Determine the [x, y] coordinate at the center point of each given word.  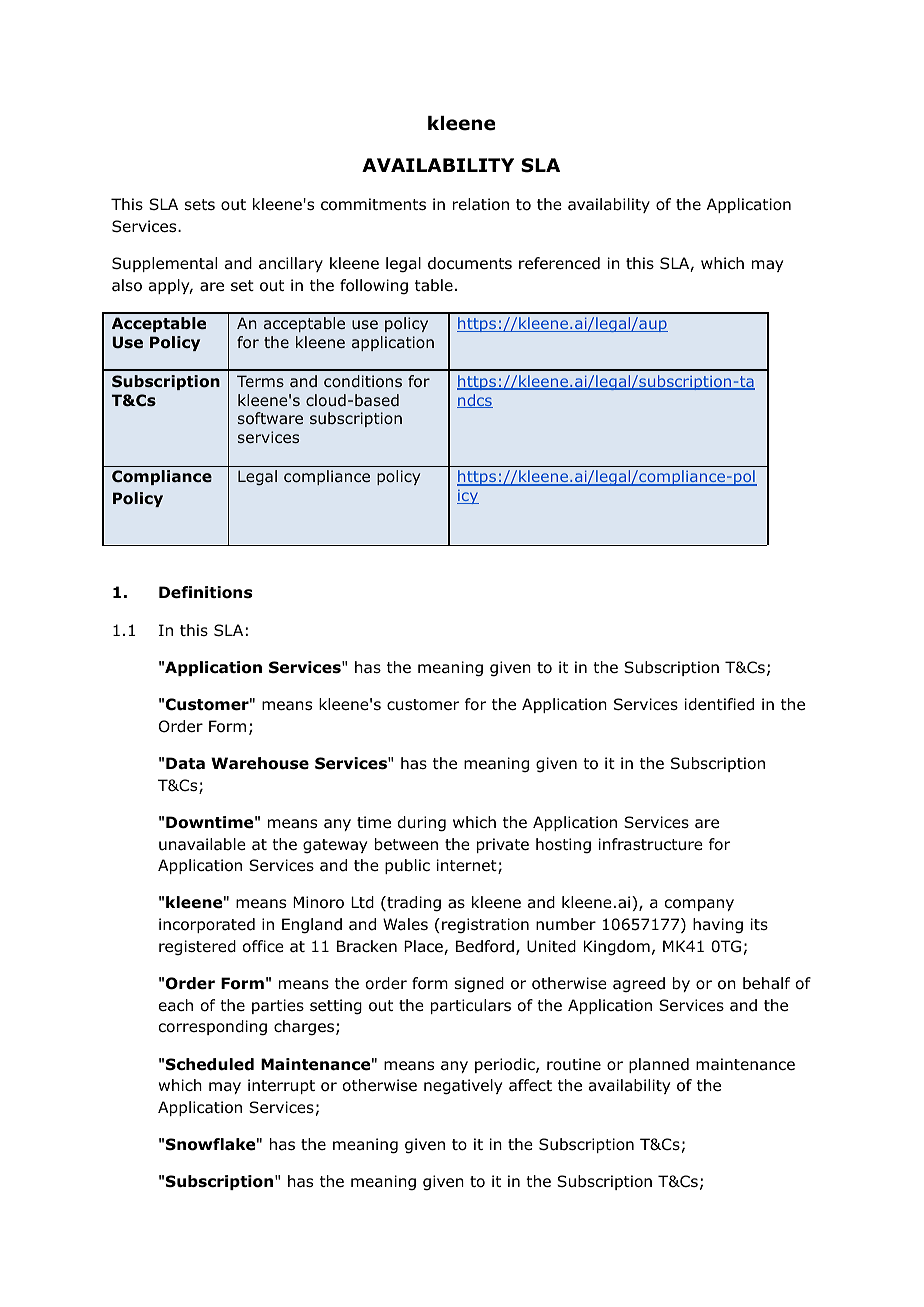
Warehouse [260, 763]
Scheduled [210, 1064]
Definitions [205, 592]
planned [659, 1065]
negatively [463, 1087]
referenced [559, 263]
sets [200, 204]
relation [481, 204]
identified [719, 704]
